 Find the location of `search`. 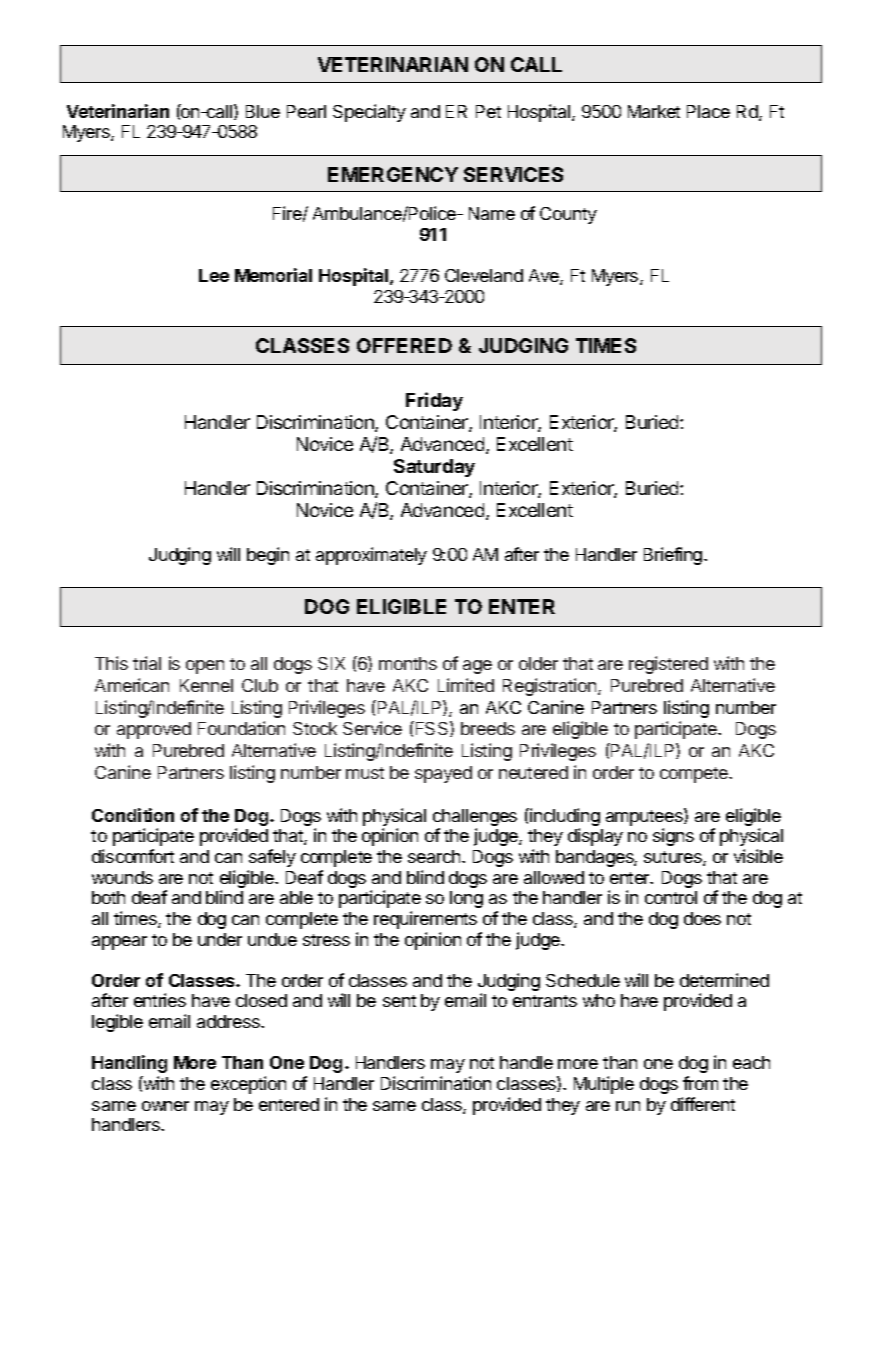

search is located at coordinates (435, 856).
